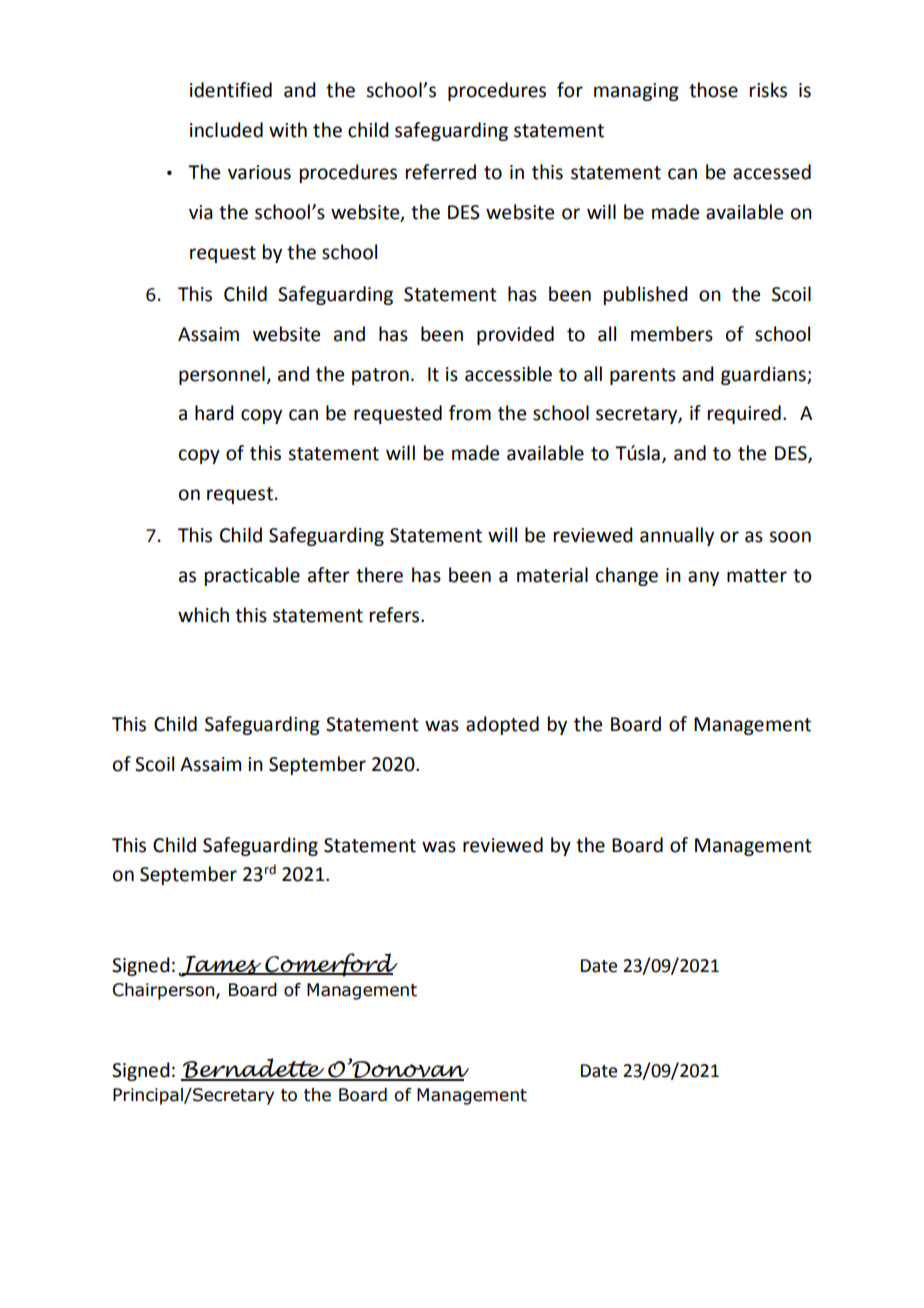 This screenshot has height=1308, width=924. Describe the element at coordinates (713, 90) in the screenshot. I see `those` at that location.
